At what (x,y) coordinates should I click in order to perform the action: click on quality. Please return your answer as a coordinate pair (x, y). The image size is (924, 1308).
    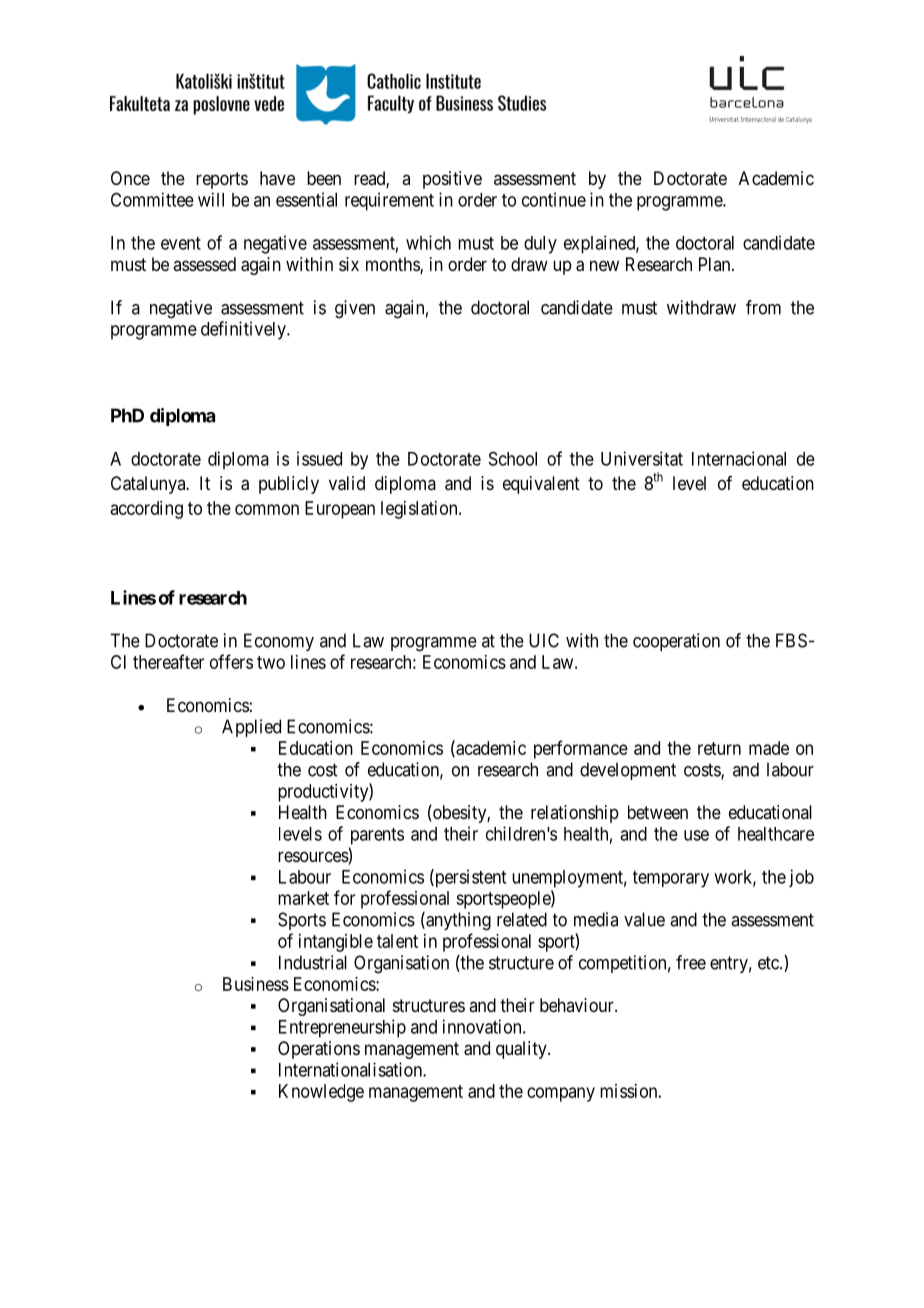
    Looking at the image, I should click on (522, 1050).
